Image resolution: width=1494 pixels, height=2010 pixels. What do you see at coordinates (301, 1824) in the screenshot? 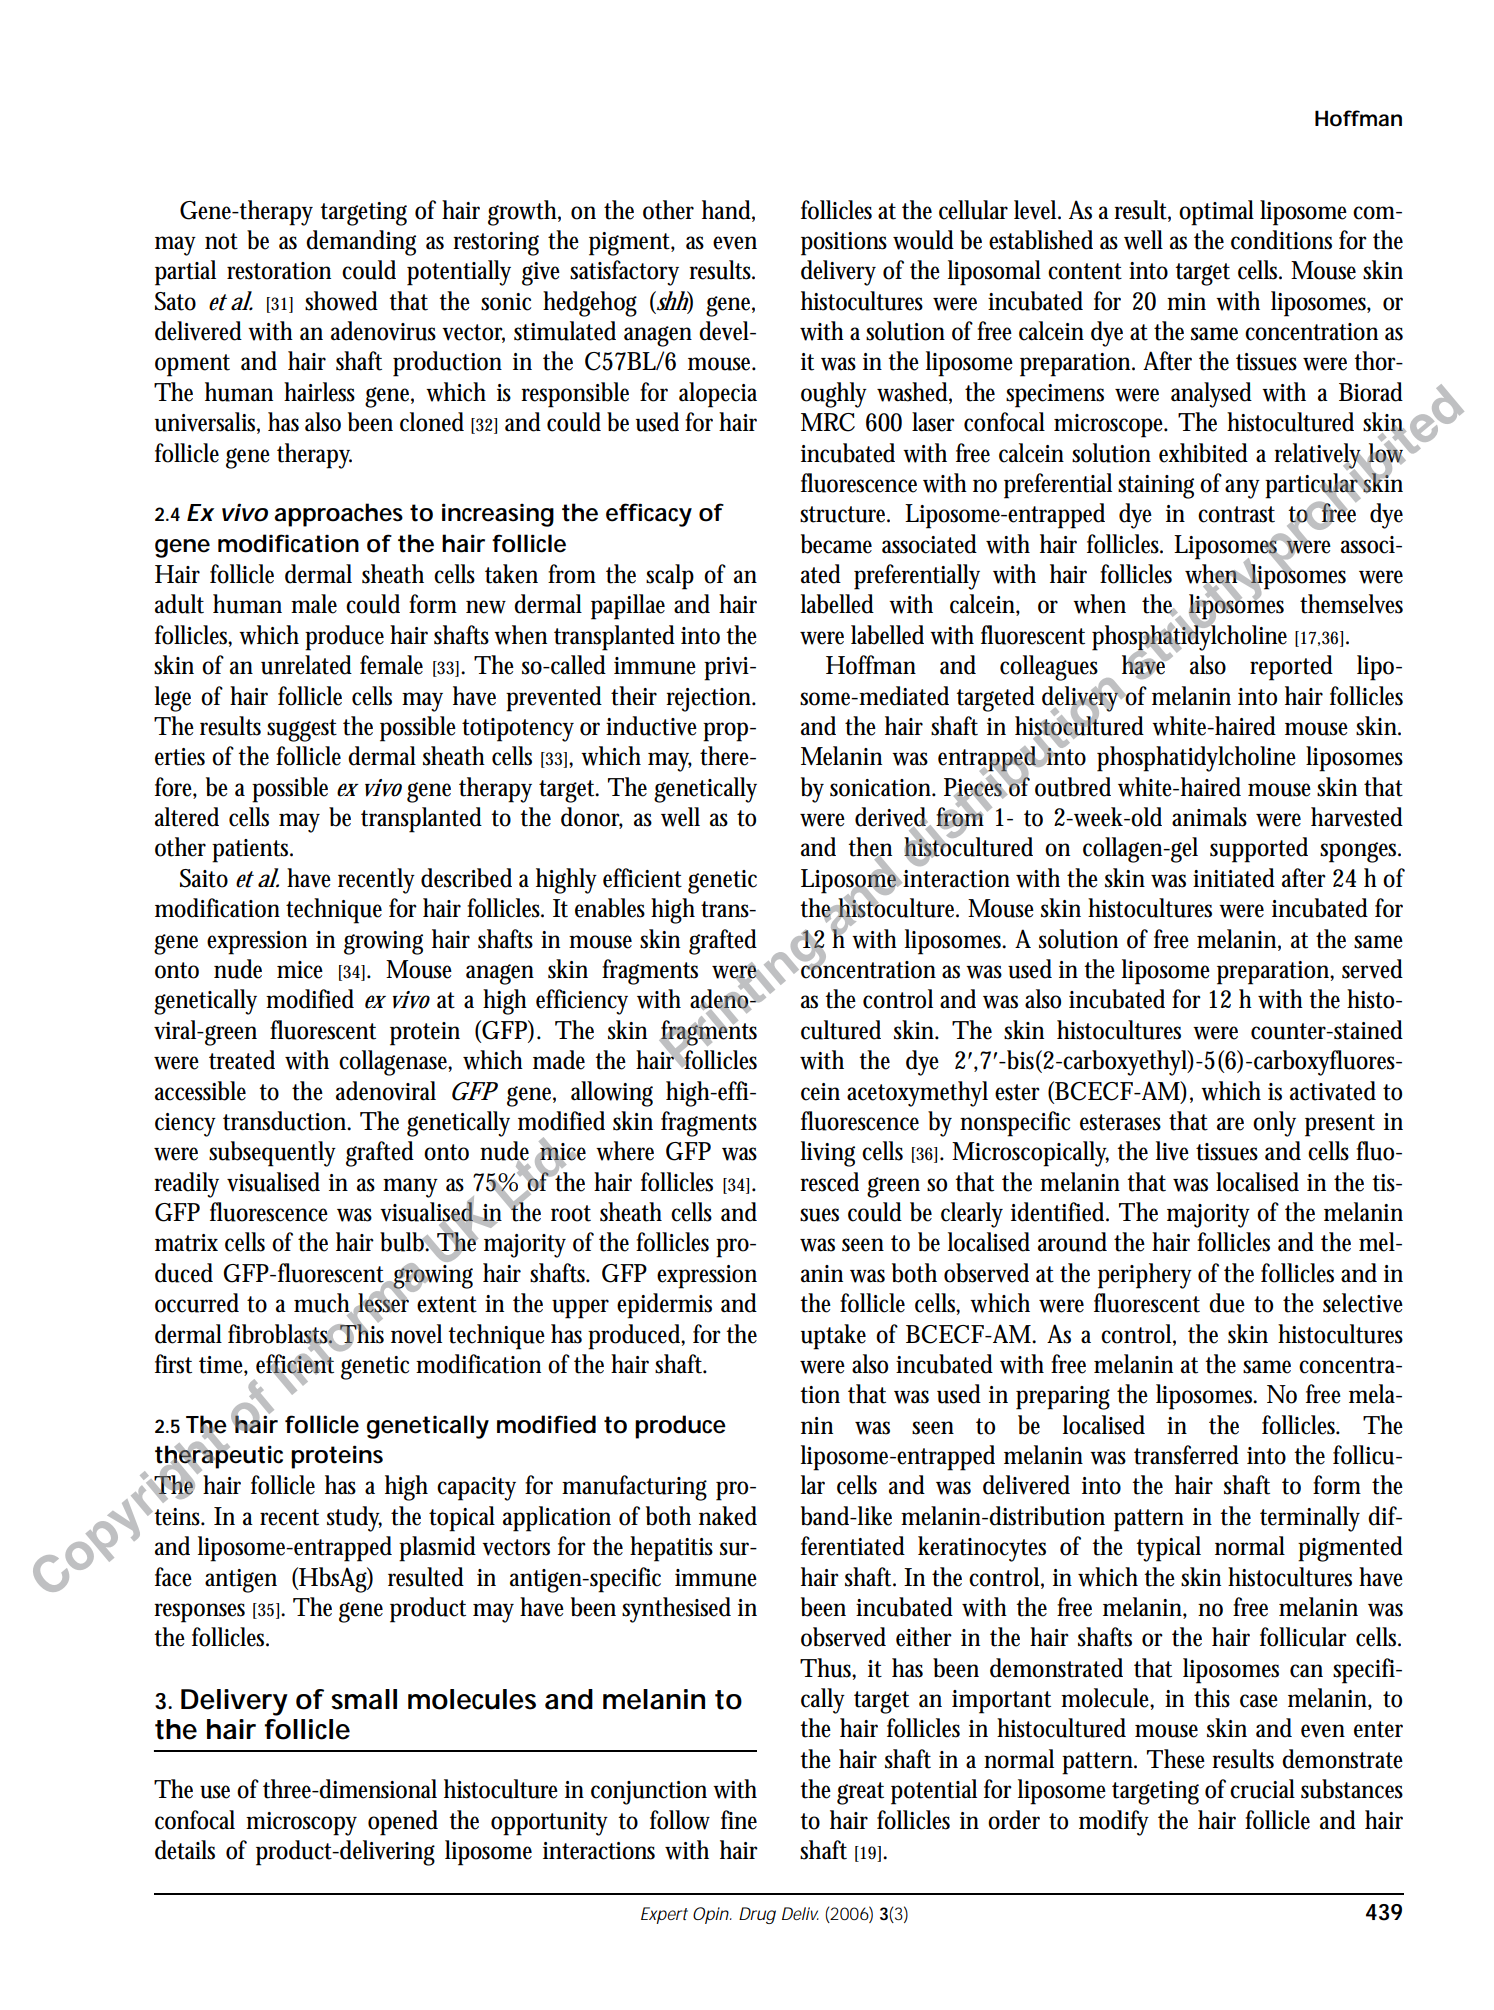
I see `microscopy` at bounding box center [301, 1824].
